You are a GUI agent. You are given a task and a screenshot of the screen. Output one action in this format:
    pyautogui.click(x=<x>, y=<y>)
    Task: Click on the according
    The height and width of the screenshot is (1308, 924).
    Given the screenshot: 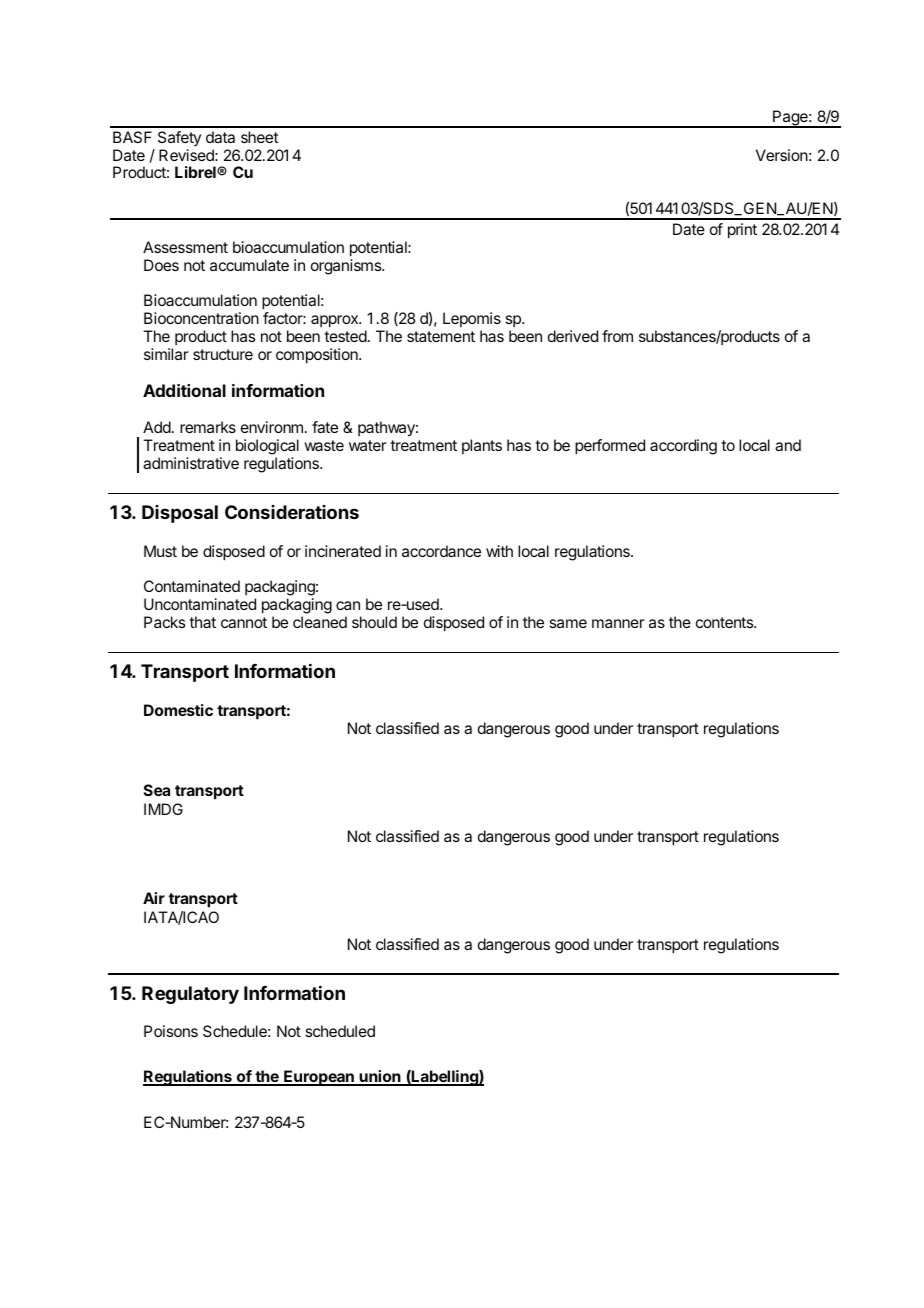 What is the action you would take?
    pyautogui.click(x=683, y=447)
